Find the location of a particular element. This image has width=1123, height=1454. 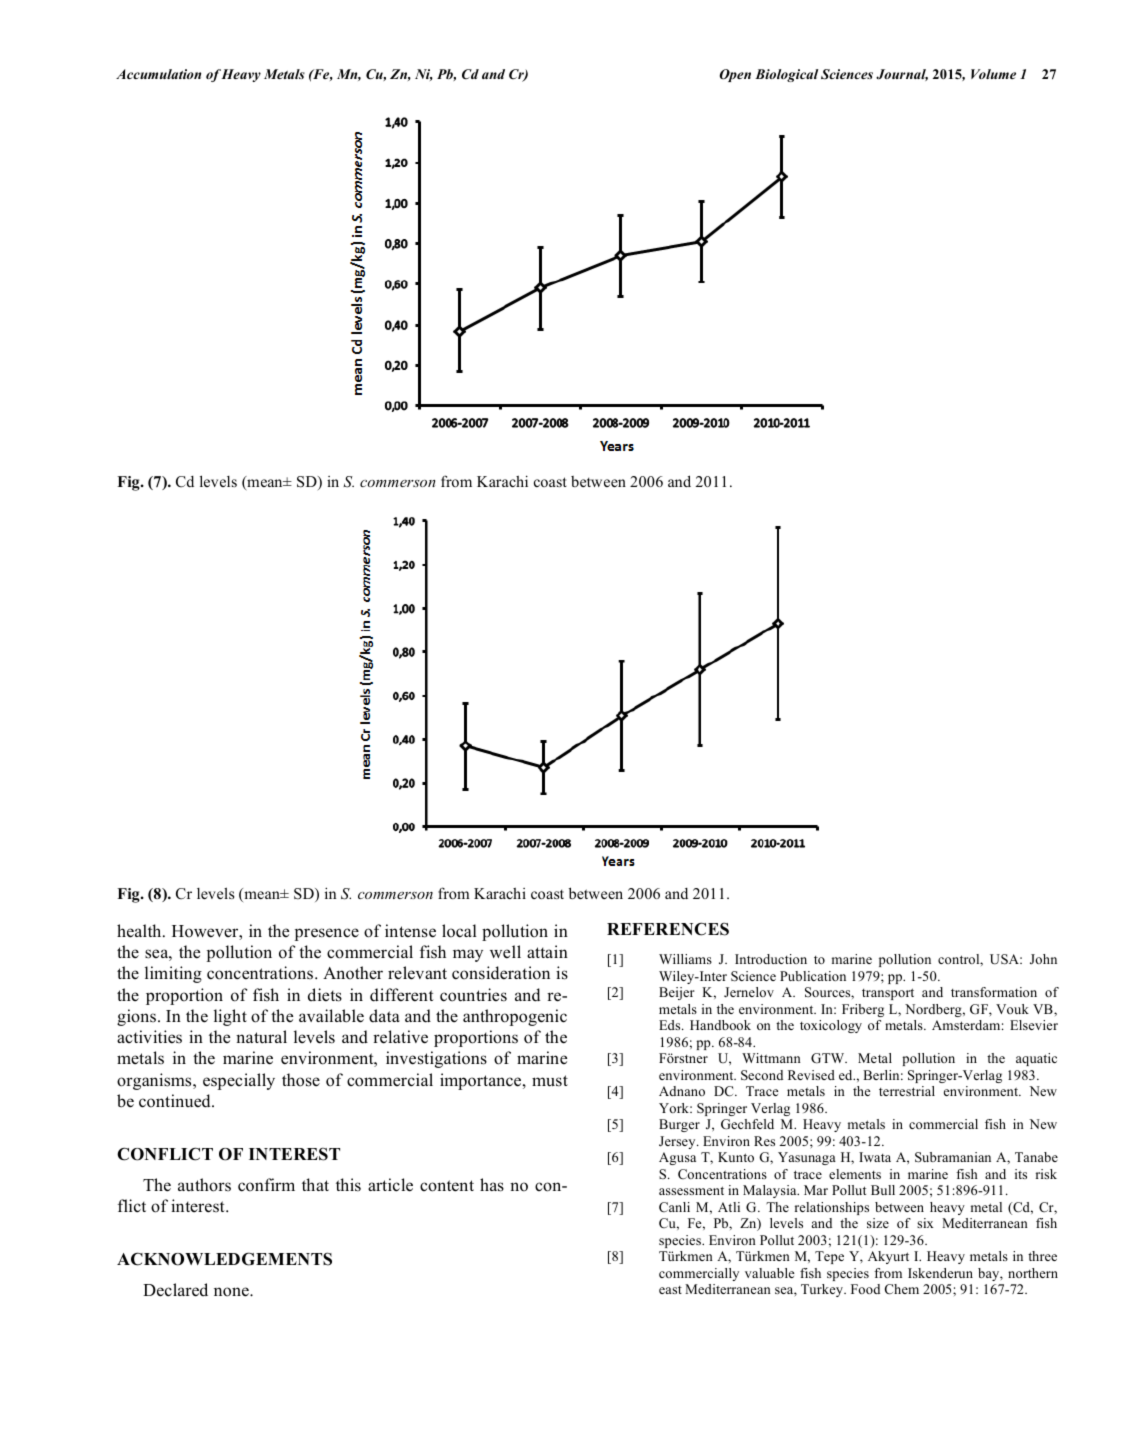

REFERENCES is located at coordinates (668, 929).
